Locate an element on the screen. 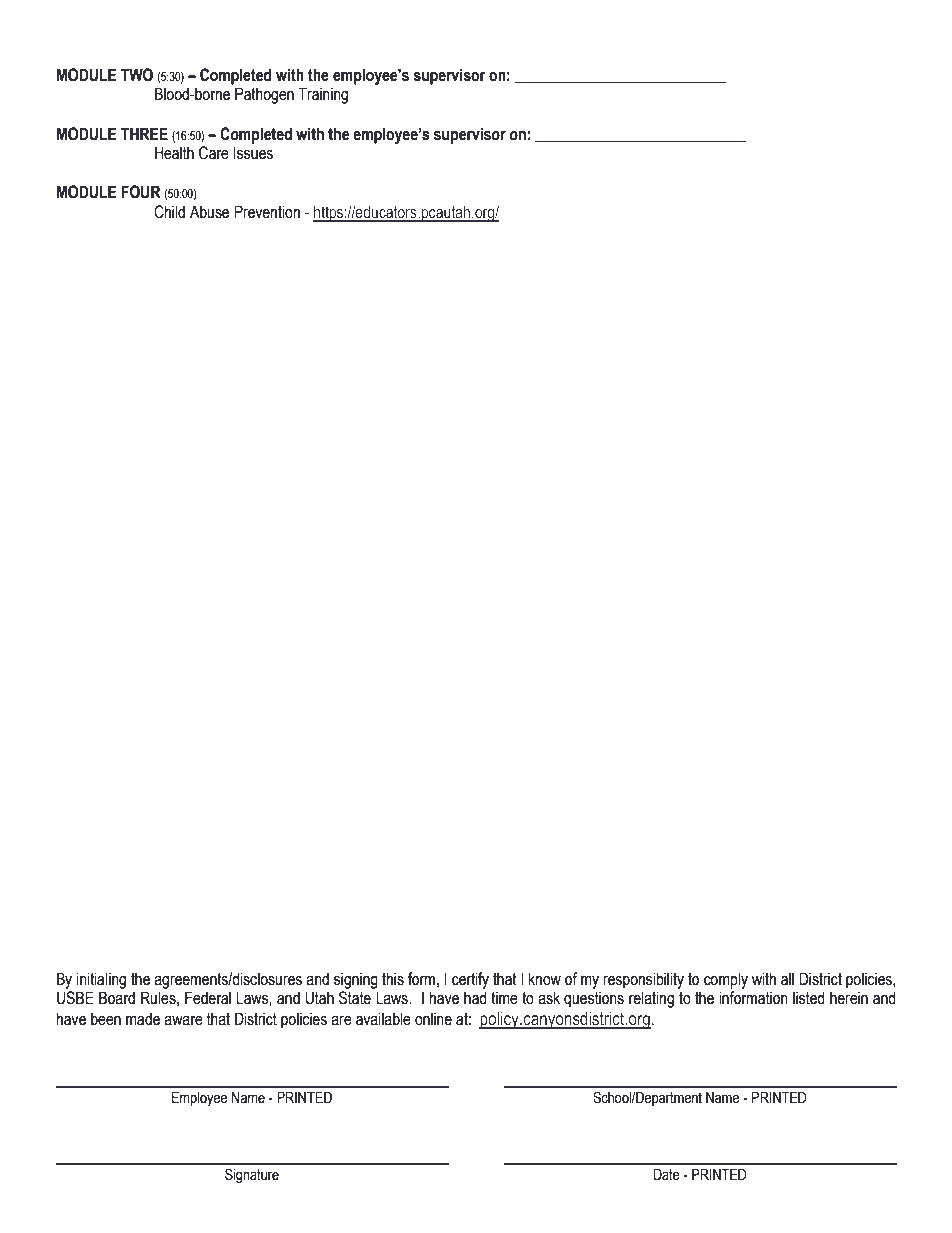  certify is located at coordinates (470, 980).
